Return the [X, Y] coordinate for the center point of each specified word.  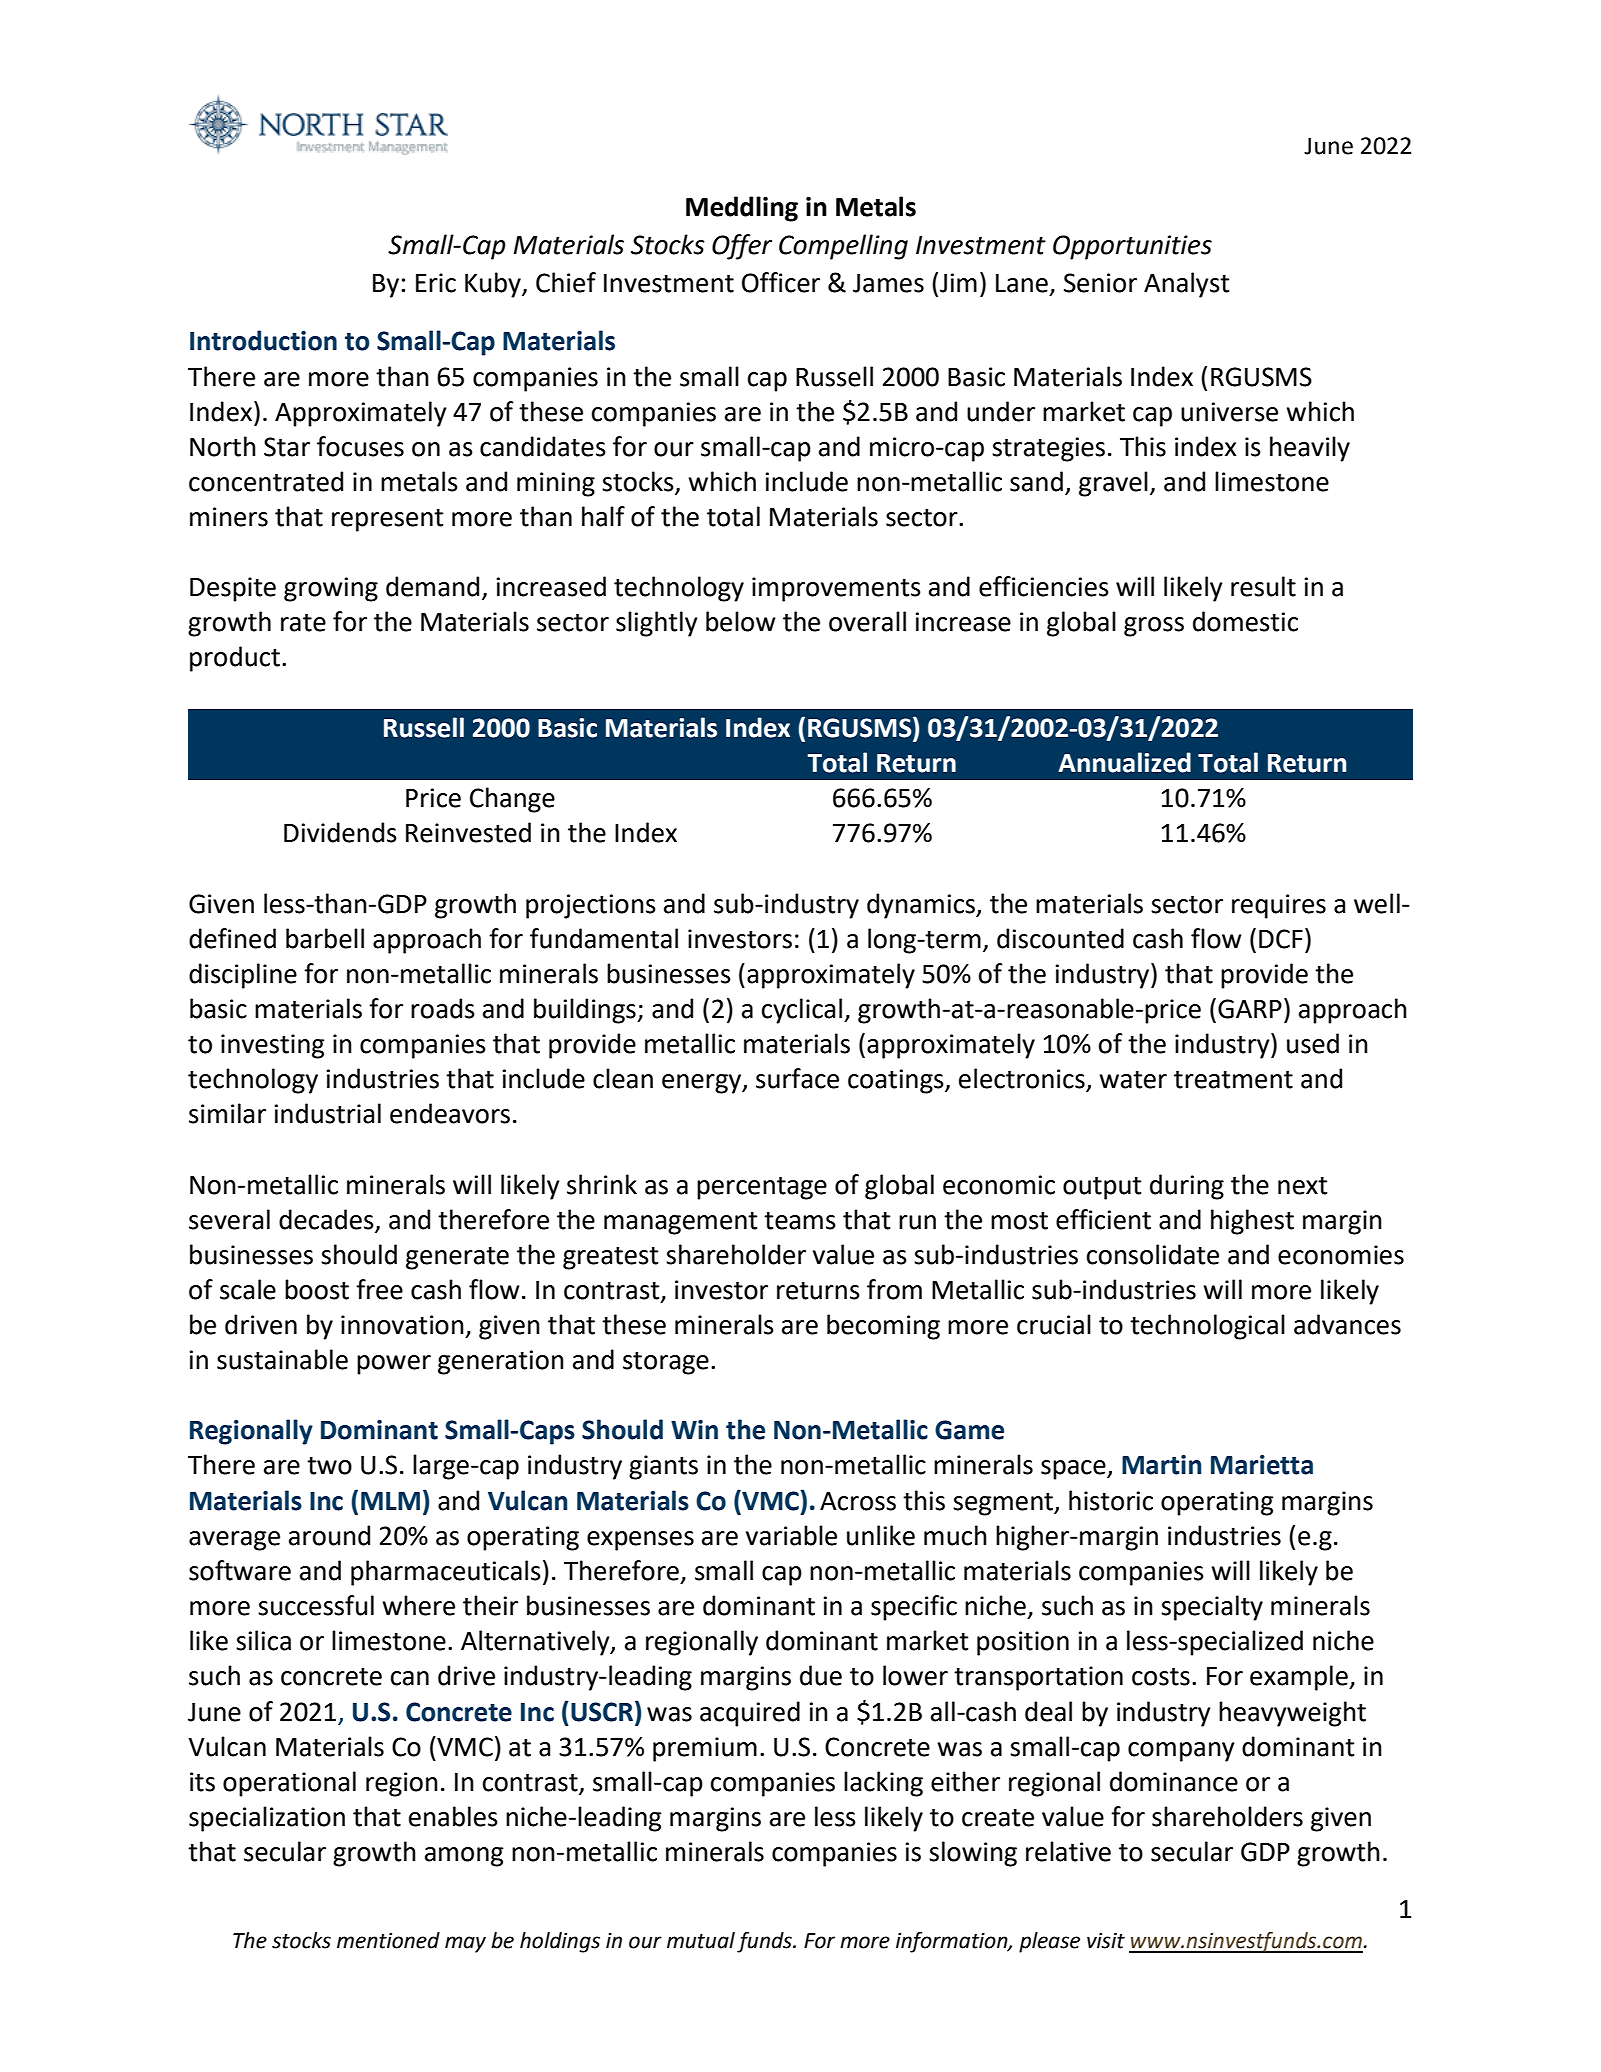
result [1263, 586]
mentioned [388, 1940]
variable [791, 1535]
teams [800, 1221]
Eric [436, 283]
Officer [781, 282]
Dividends [340, 832]
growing [331, 589]
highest [1252, 1222]
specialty [1212, 1608]
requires [1279, 906]
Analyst [1186, 285]
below [741, 621]
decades [326, 1219]
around [329, 1535]
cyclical [802, 1011]
